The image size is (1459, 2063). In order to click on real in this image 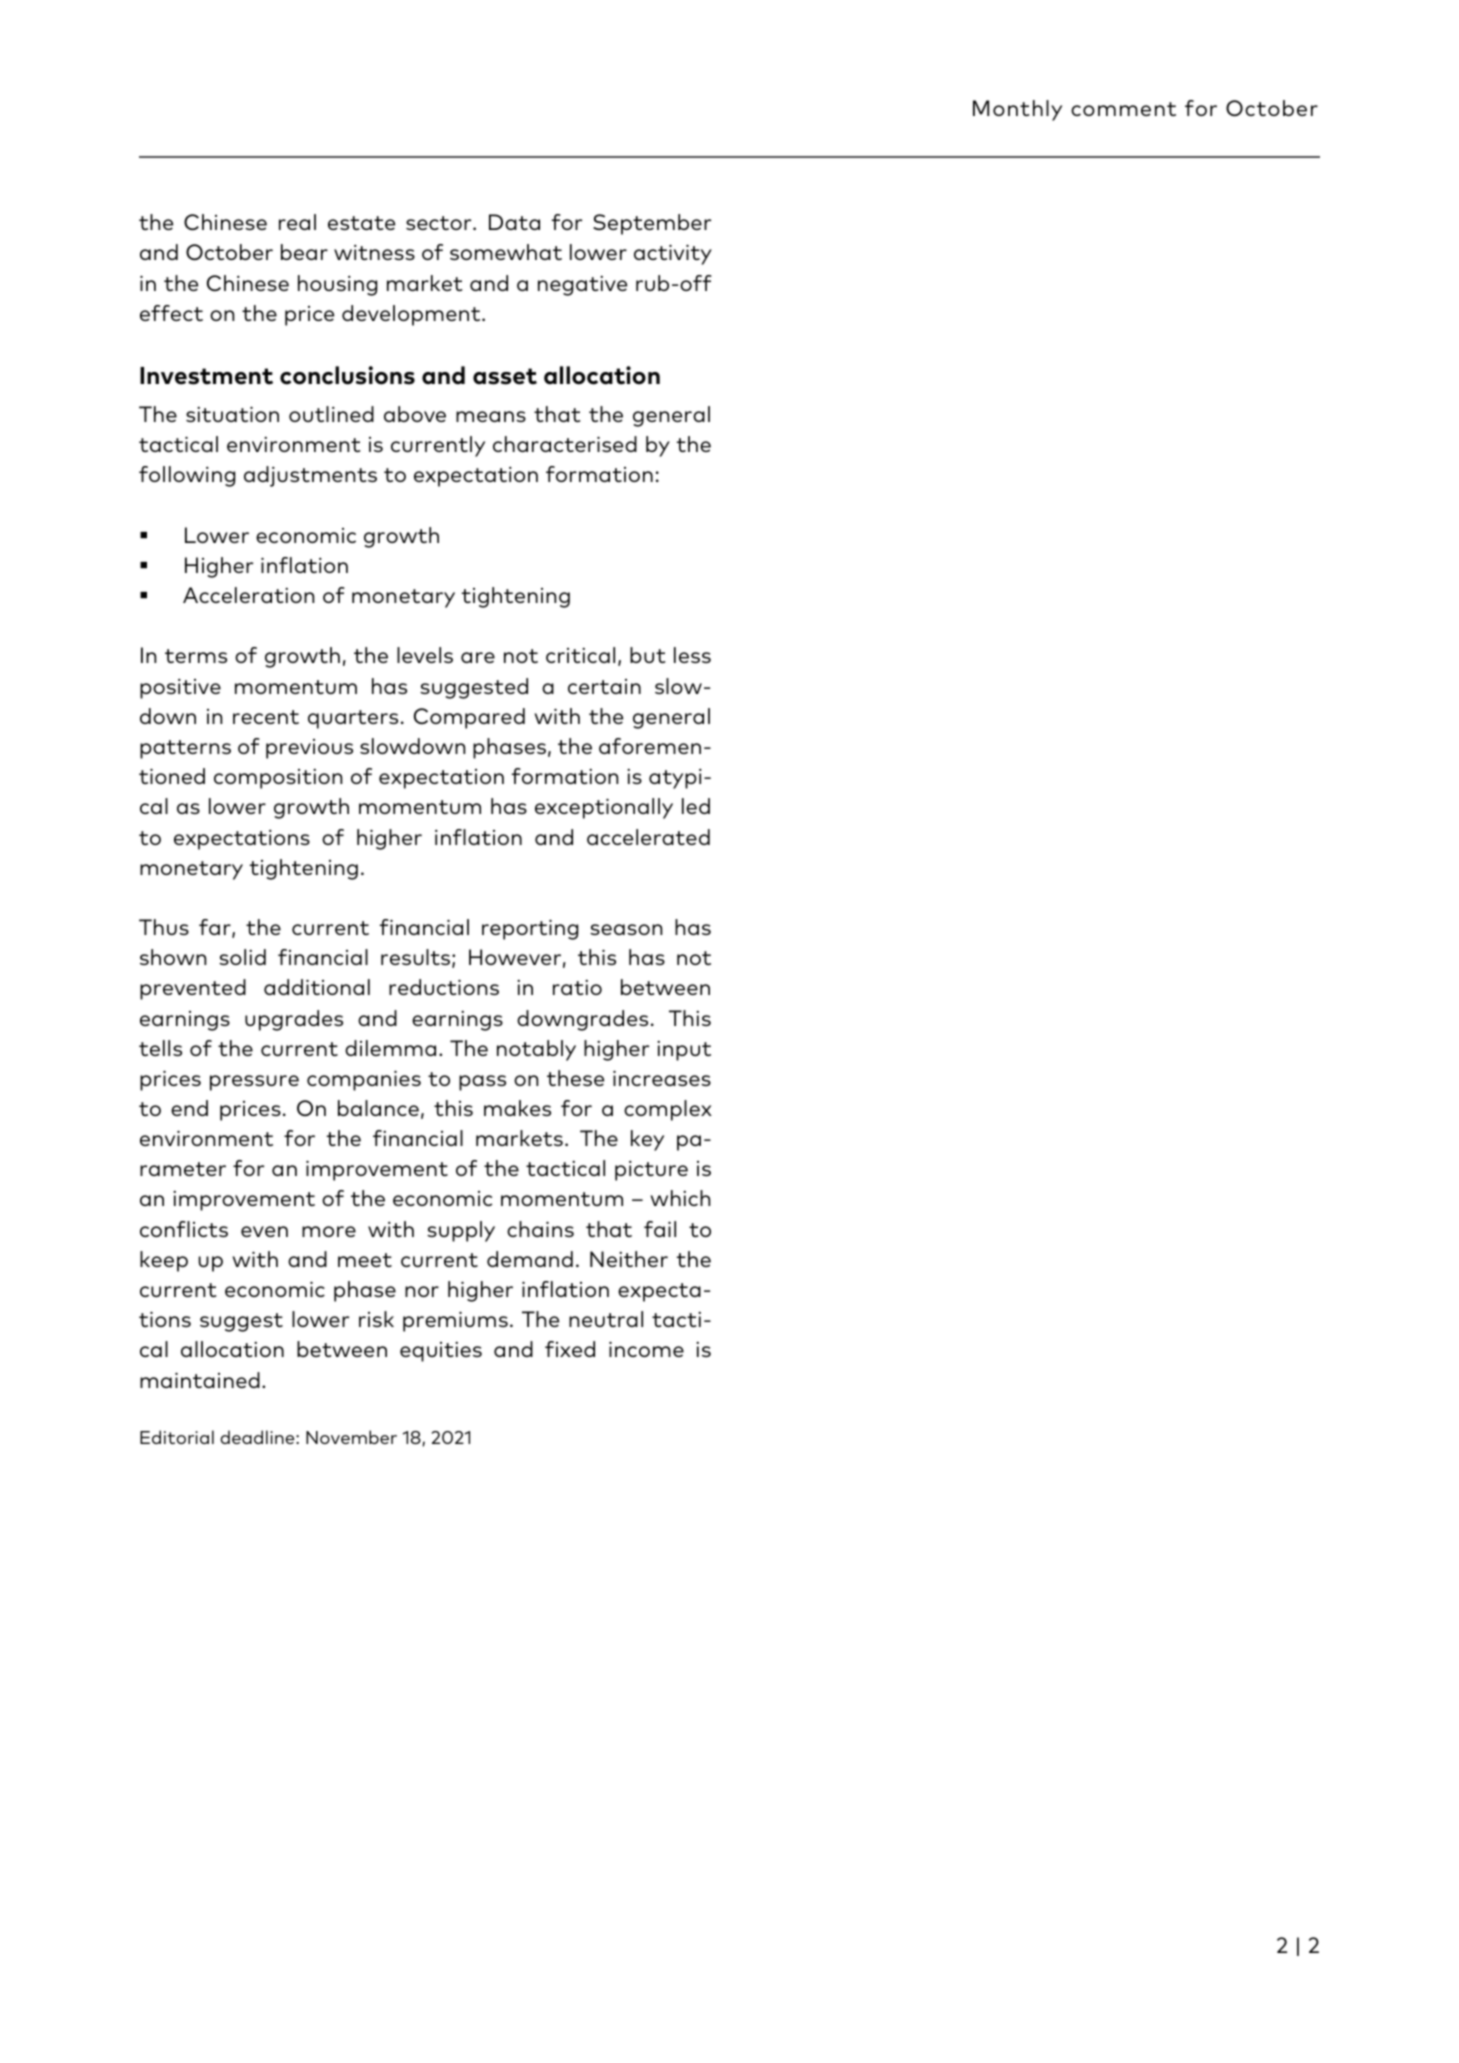, I will do `click(297, 222)`.
